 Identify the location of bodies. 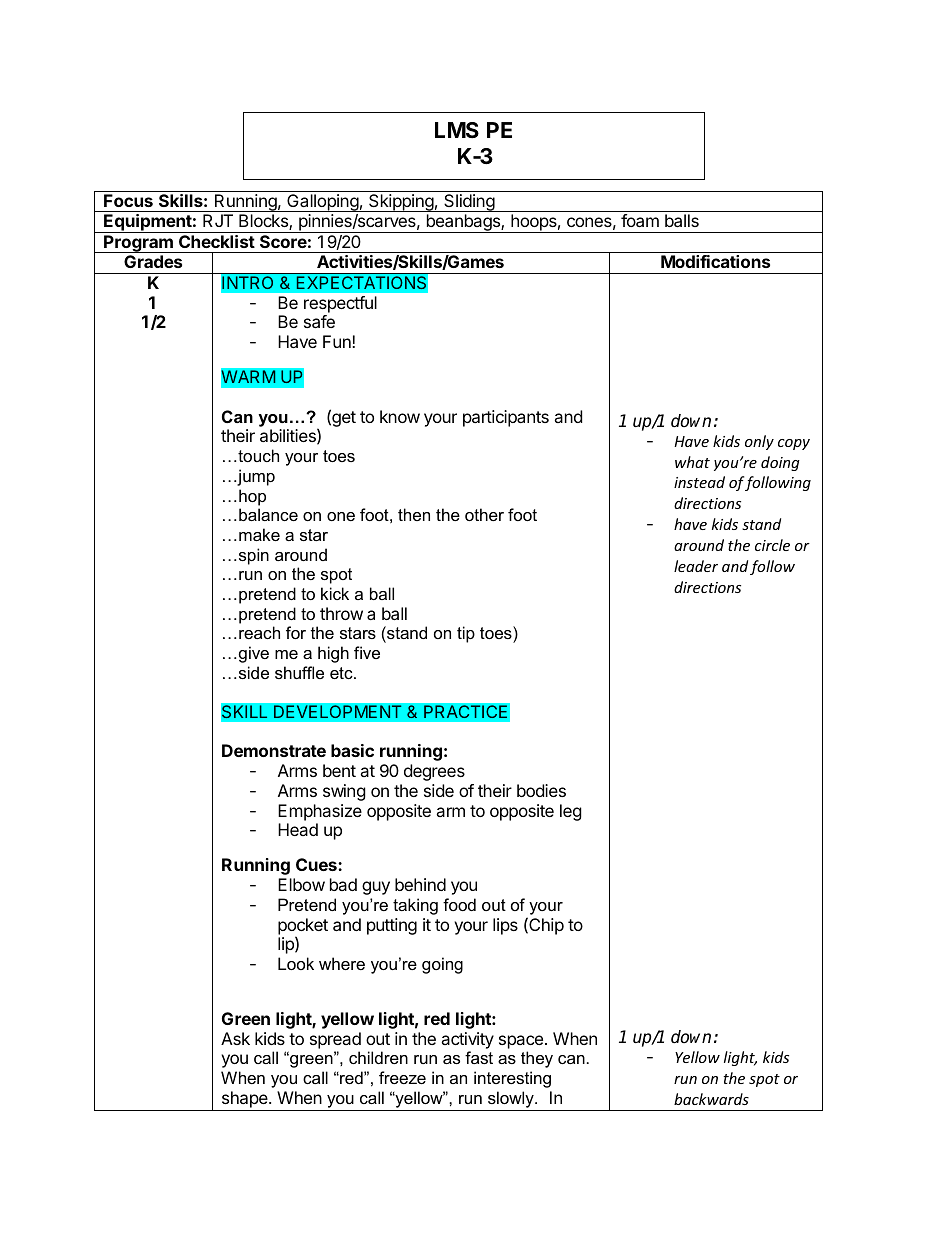
(541, 790).
